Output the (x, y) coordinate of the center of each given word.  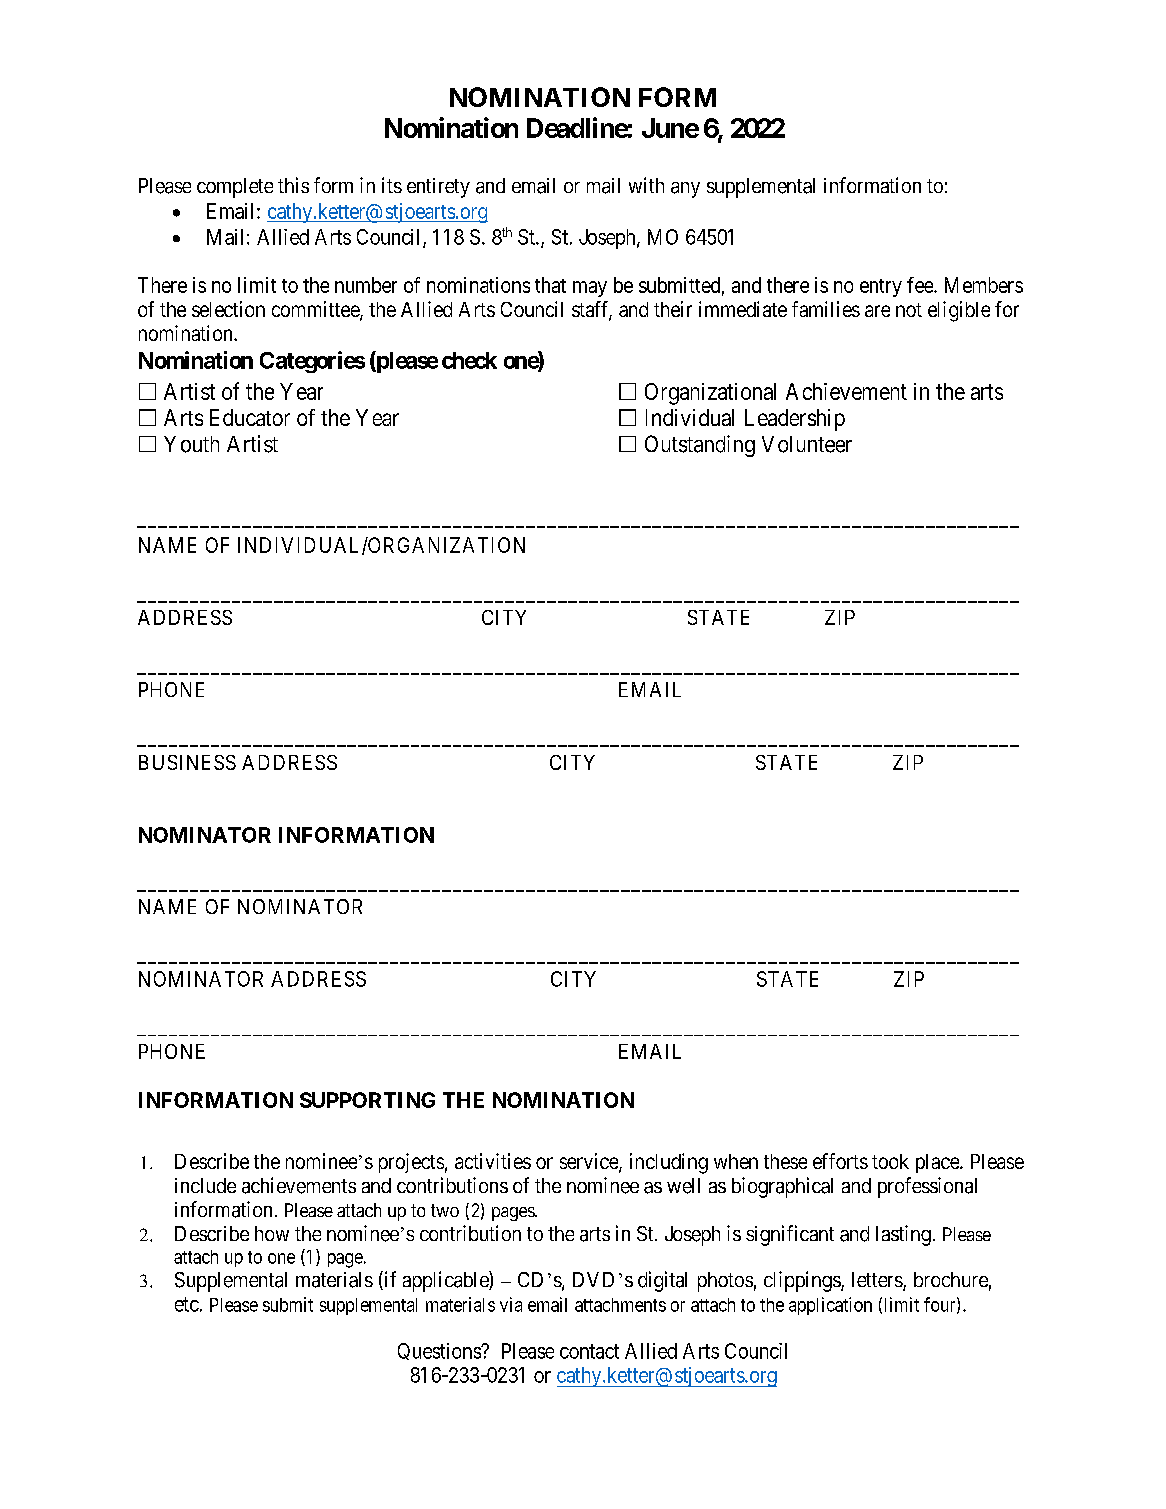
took (890, 1161)
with (646, 185)
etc (187, 1304)
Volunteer (807, 444)
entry (881, 288)
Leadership (795, 420)
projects (411, 1163)
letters (878, 1281)
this (293, 185)
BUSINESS (187, 762)
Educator (250, 417)
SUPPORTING (367, 1100)
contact (589, 1351)
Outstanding (700, 446)
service (590, 1162)
